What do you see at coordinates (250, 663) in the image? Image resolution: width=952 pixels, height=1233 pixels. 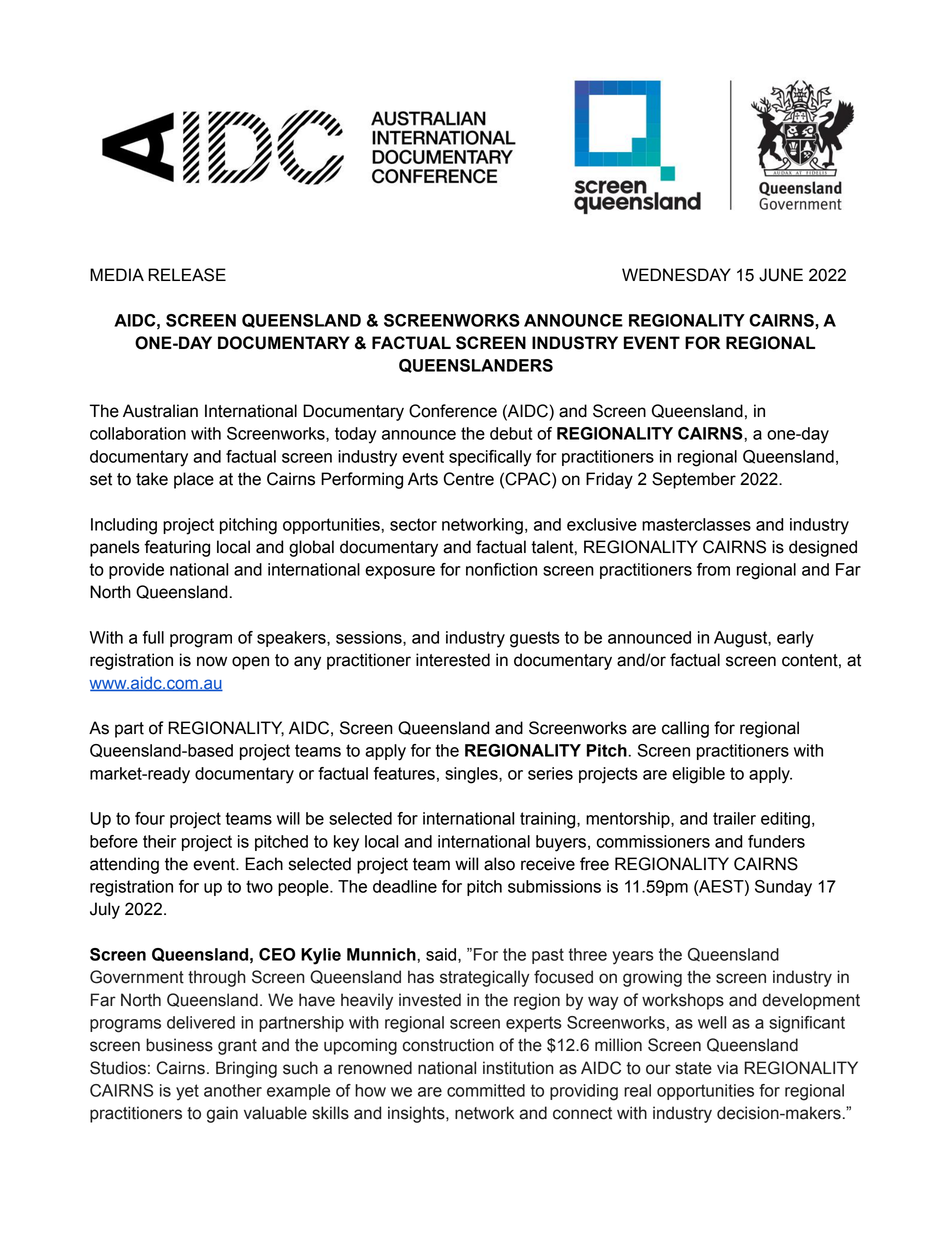 I see `open` at bounding box center [250, 663].
